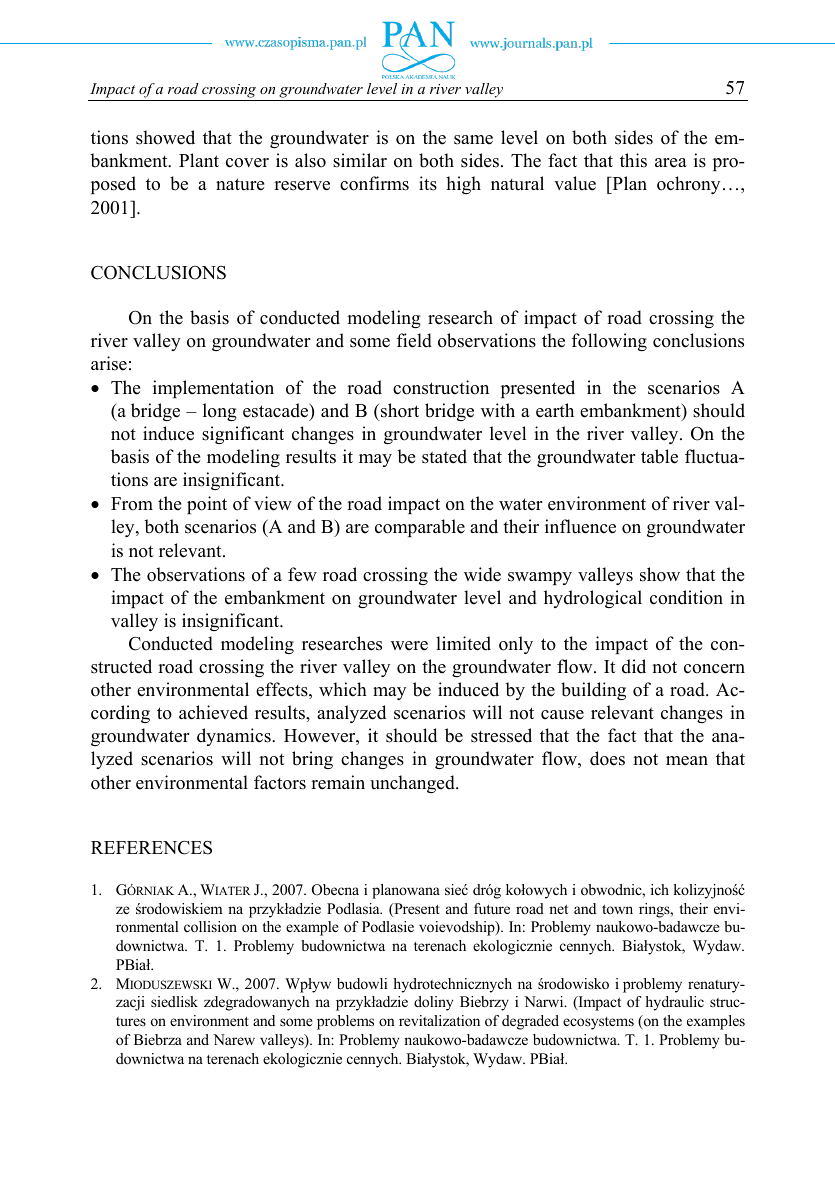 This screenshot has height=1183, width=835. What do you see at coordinates (607, 758) in the screenshot?
I see `does` at bounding box center [607, 758].
